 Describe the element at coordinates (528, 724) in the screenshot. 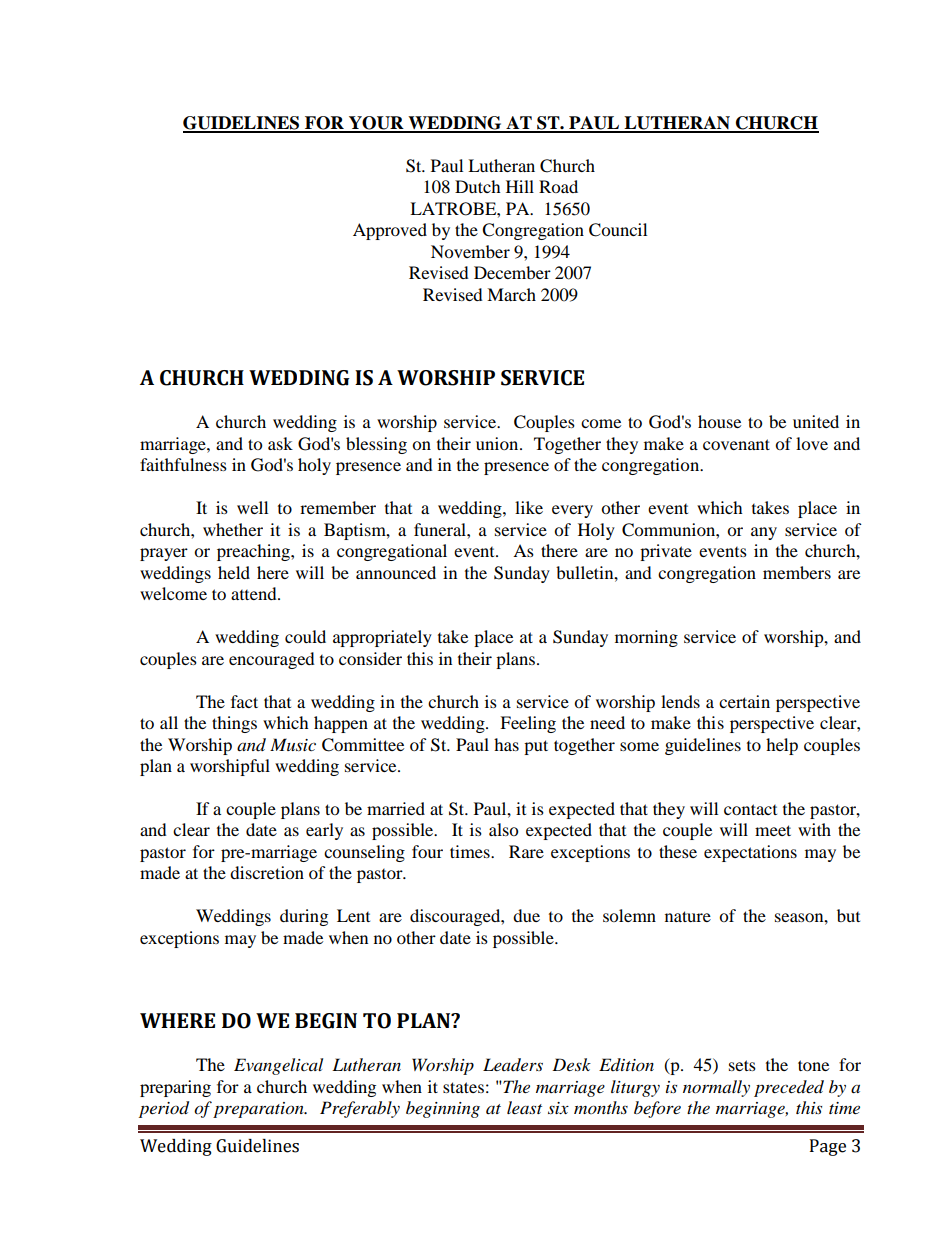

I see `Feeling` at that location.
